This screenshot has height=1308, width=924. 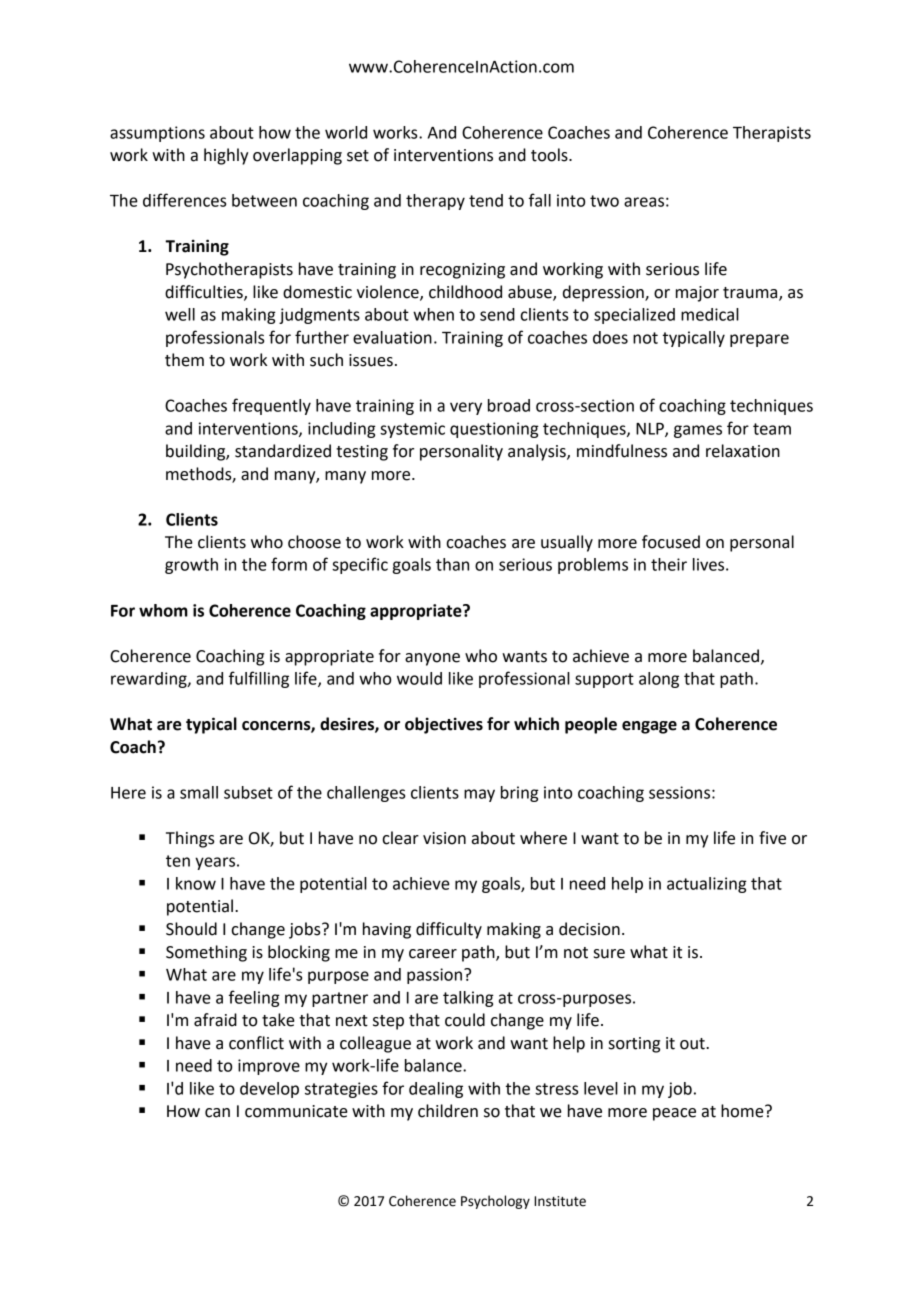 I want to click on Things, so click(x=190, y=839).
